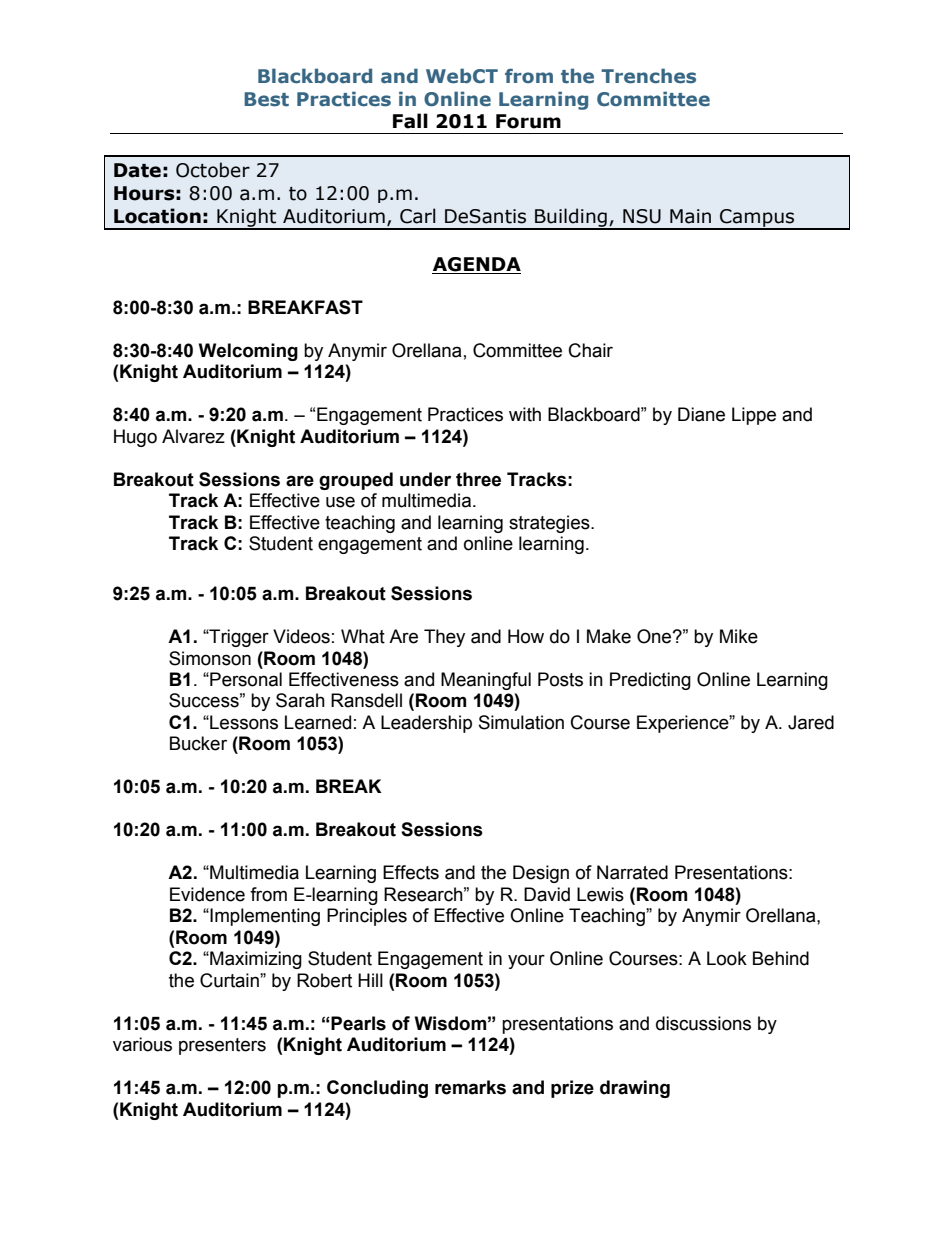 The image size is (952, 1233). Describe the element at coordinates (222, 1046) in the document. I see `presenters` at that location.
